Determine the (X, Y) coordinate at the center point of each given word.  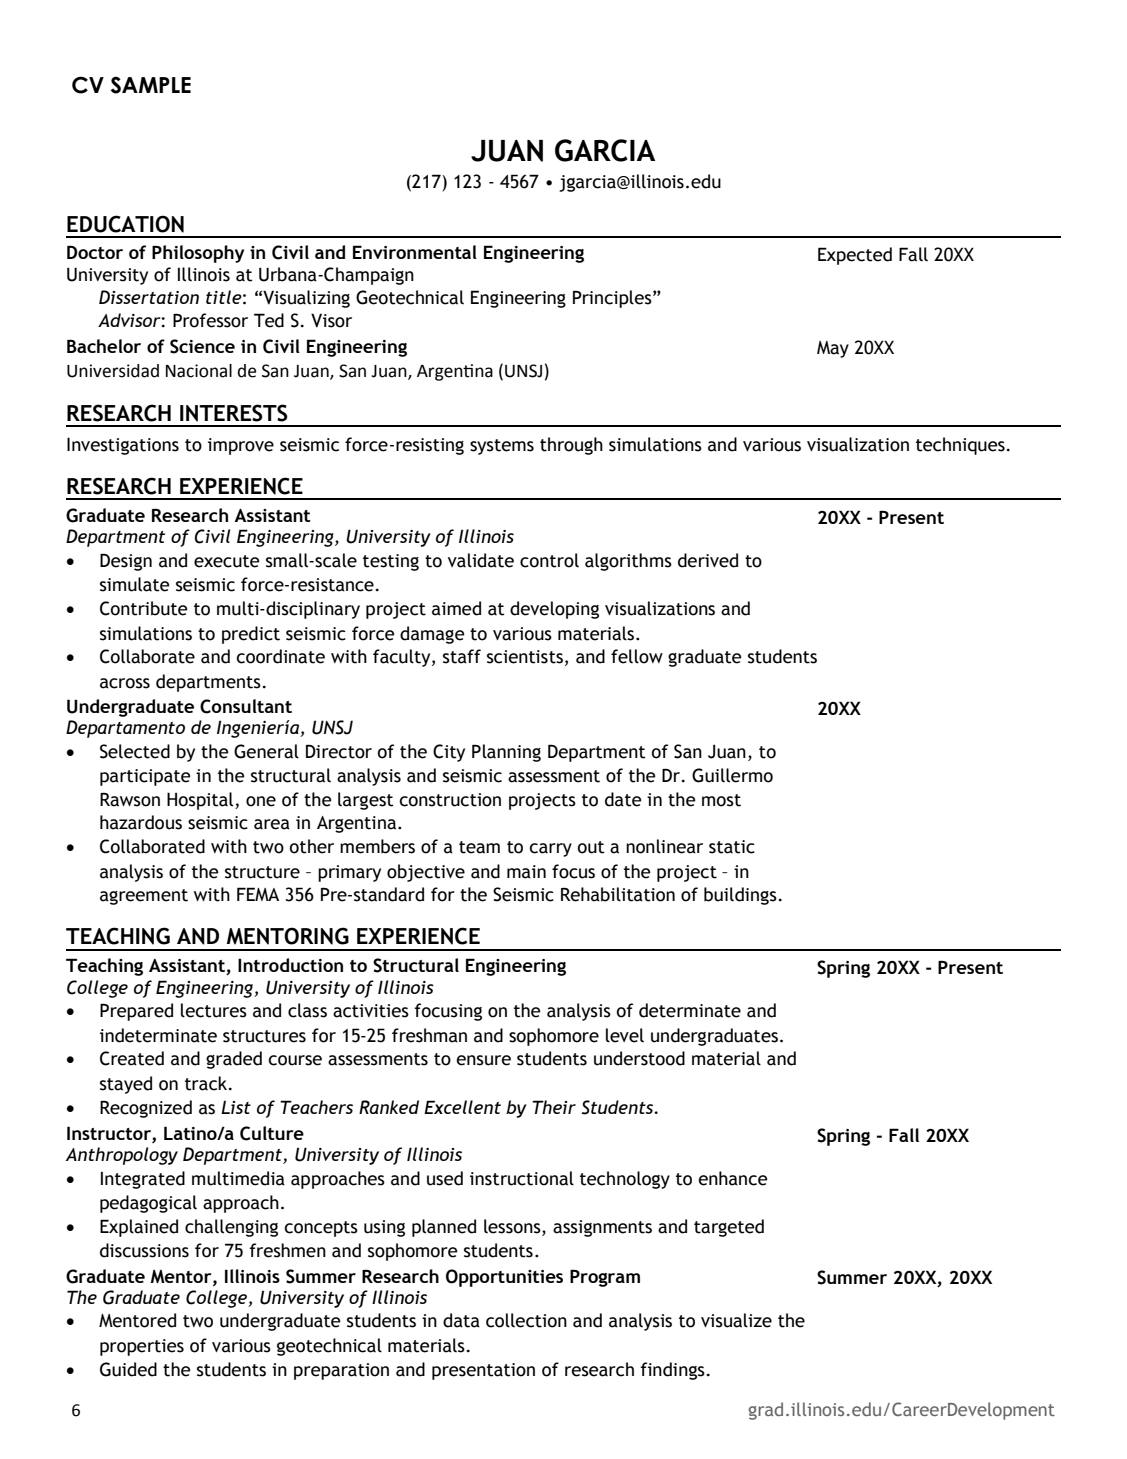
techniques (960, 446)
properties (142, 1347)
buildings (740, 896)
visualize (736, 1320)
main (526, 872)
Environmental (415, 252)
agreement (144, 897)
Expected (855, 256)
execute (227, 561)
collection (526, 1320)
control (549, 560)
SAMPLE (151, 85)
